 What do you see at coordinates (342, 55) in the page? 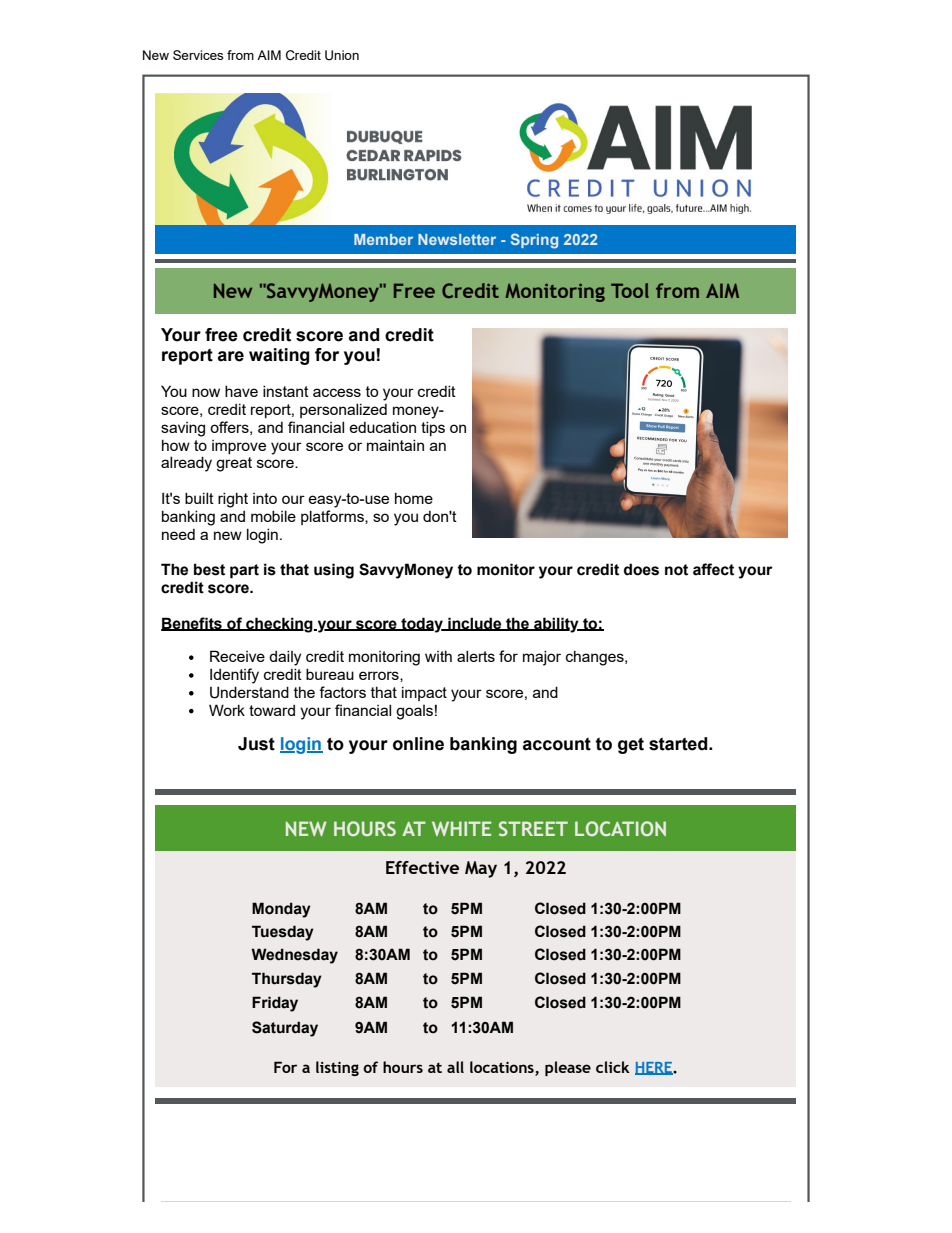
I see `Union` at bounding box center [342, 55].
